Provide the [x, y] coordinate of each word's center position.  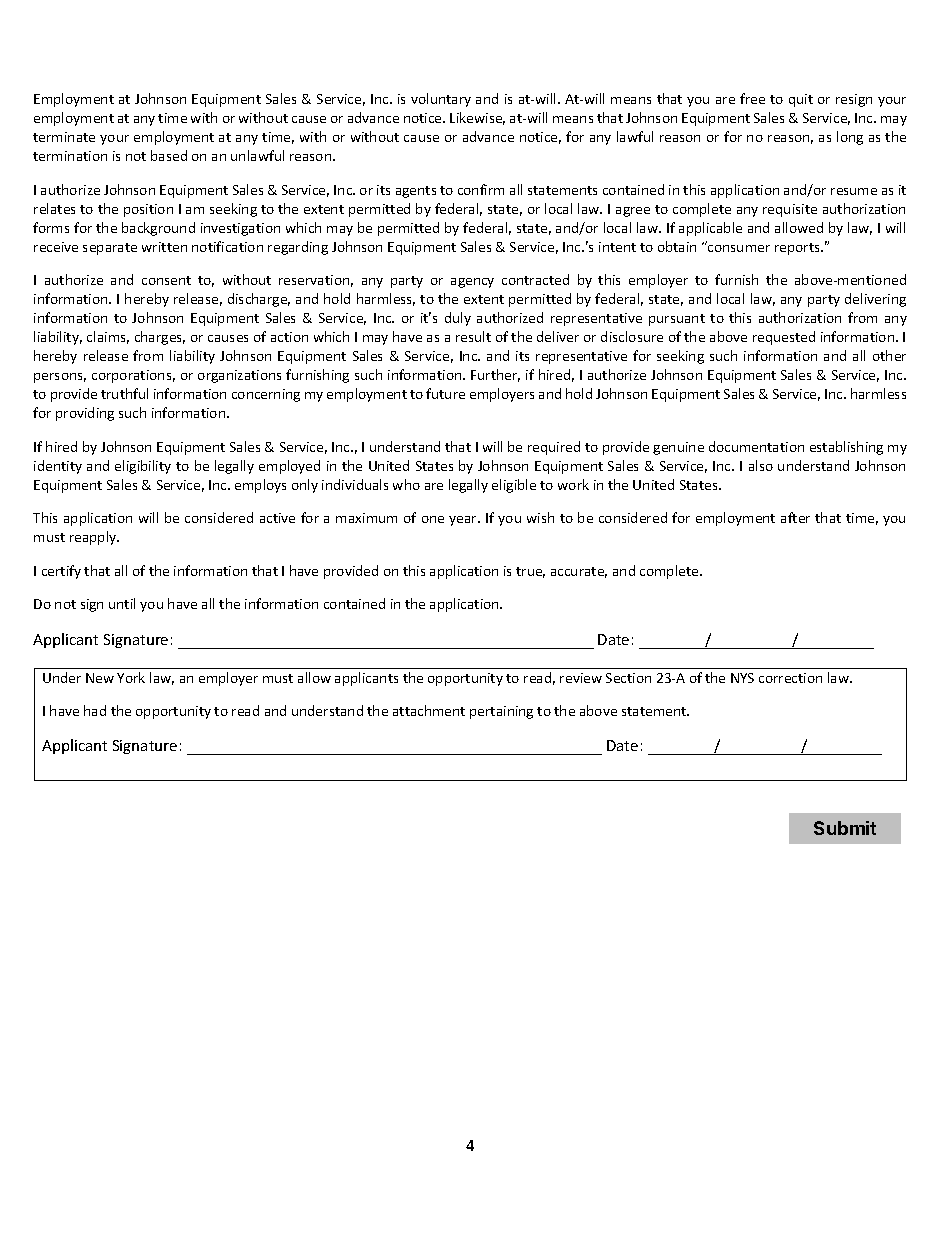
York [131, 677]
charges [160, 338]
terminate [64, 137]
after [795, 517]
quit [801, 100]
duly [458, 319]
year [464, 521]
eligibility [143, 467]
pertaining [501, 712]
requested [784, 338]
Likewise [477, 118]
